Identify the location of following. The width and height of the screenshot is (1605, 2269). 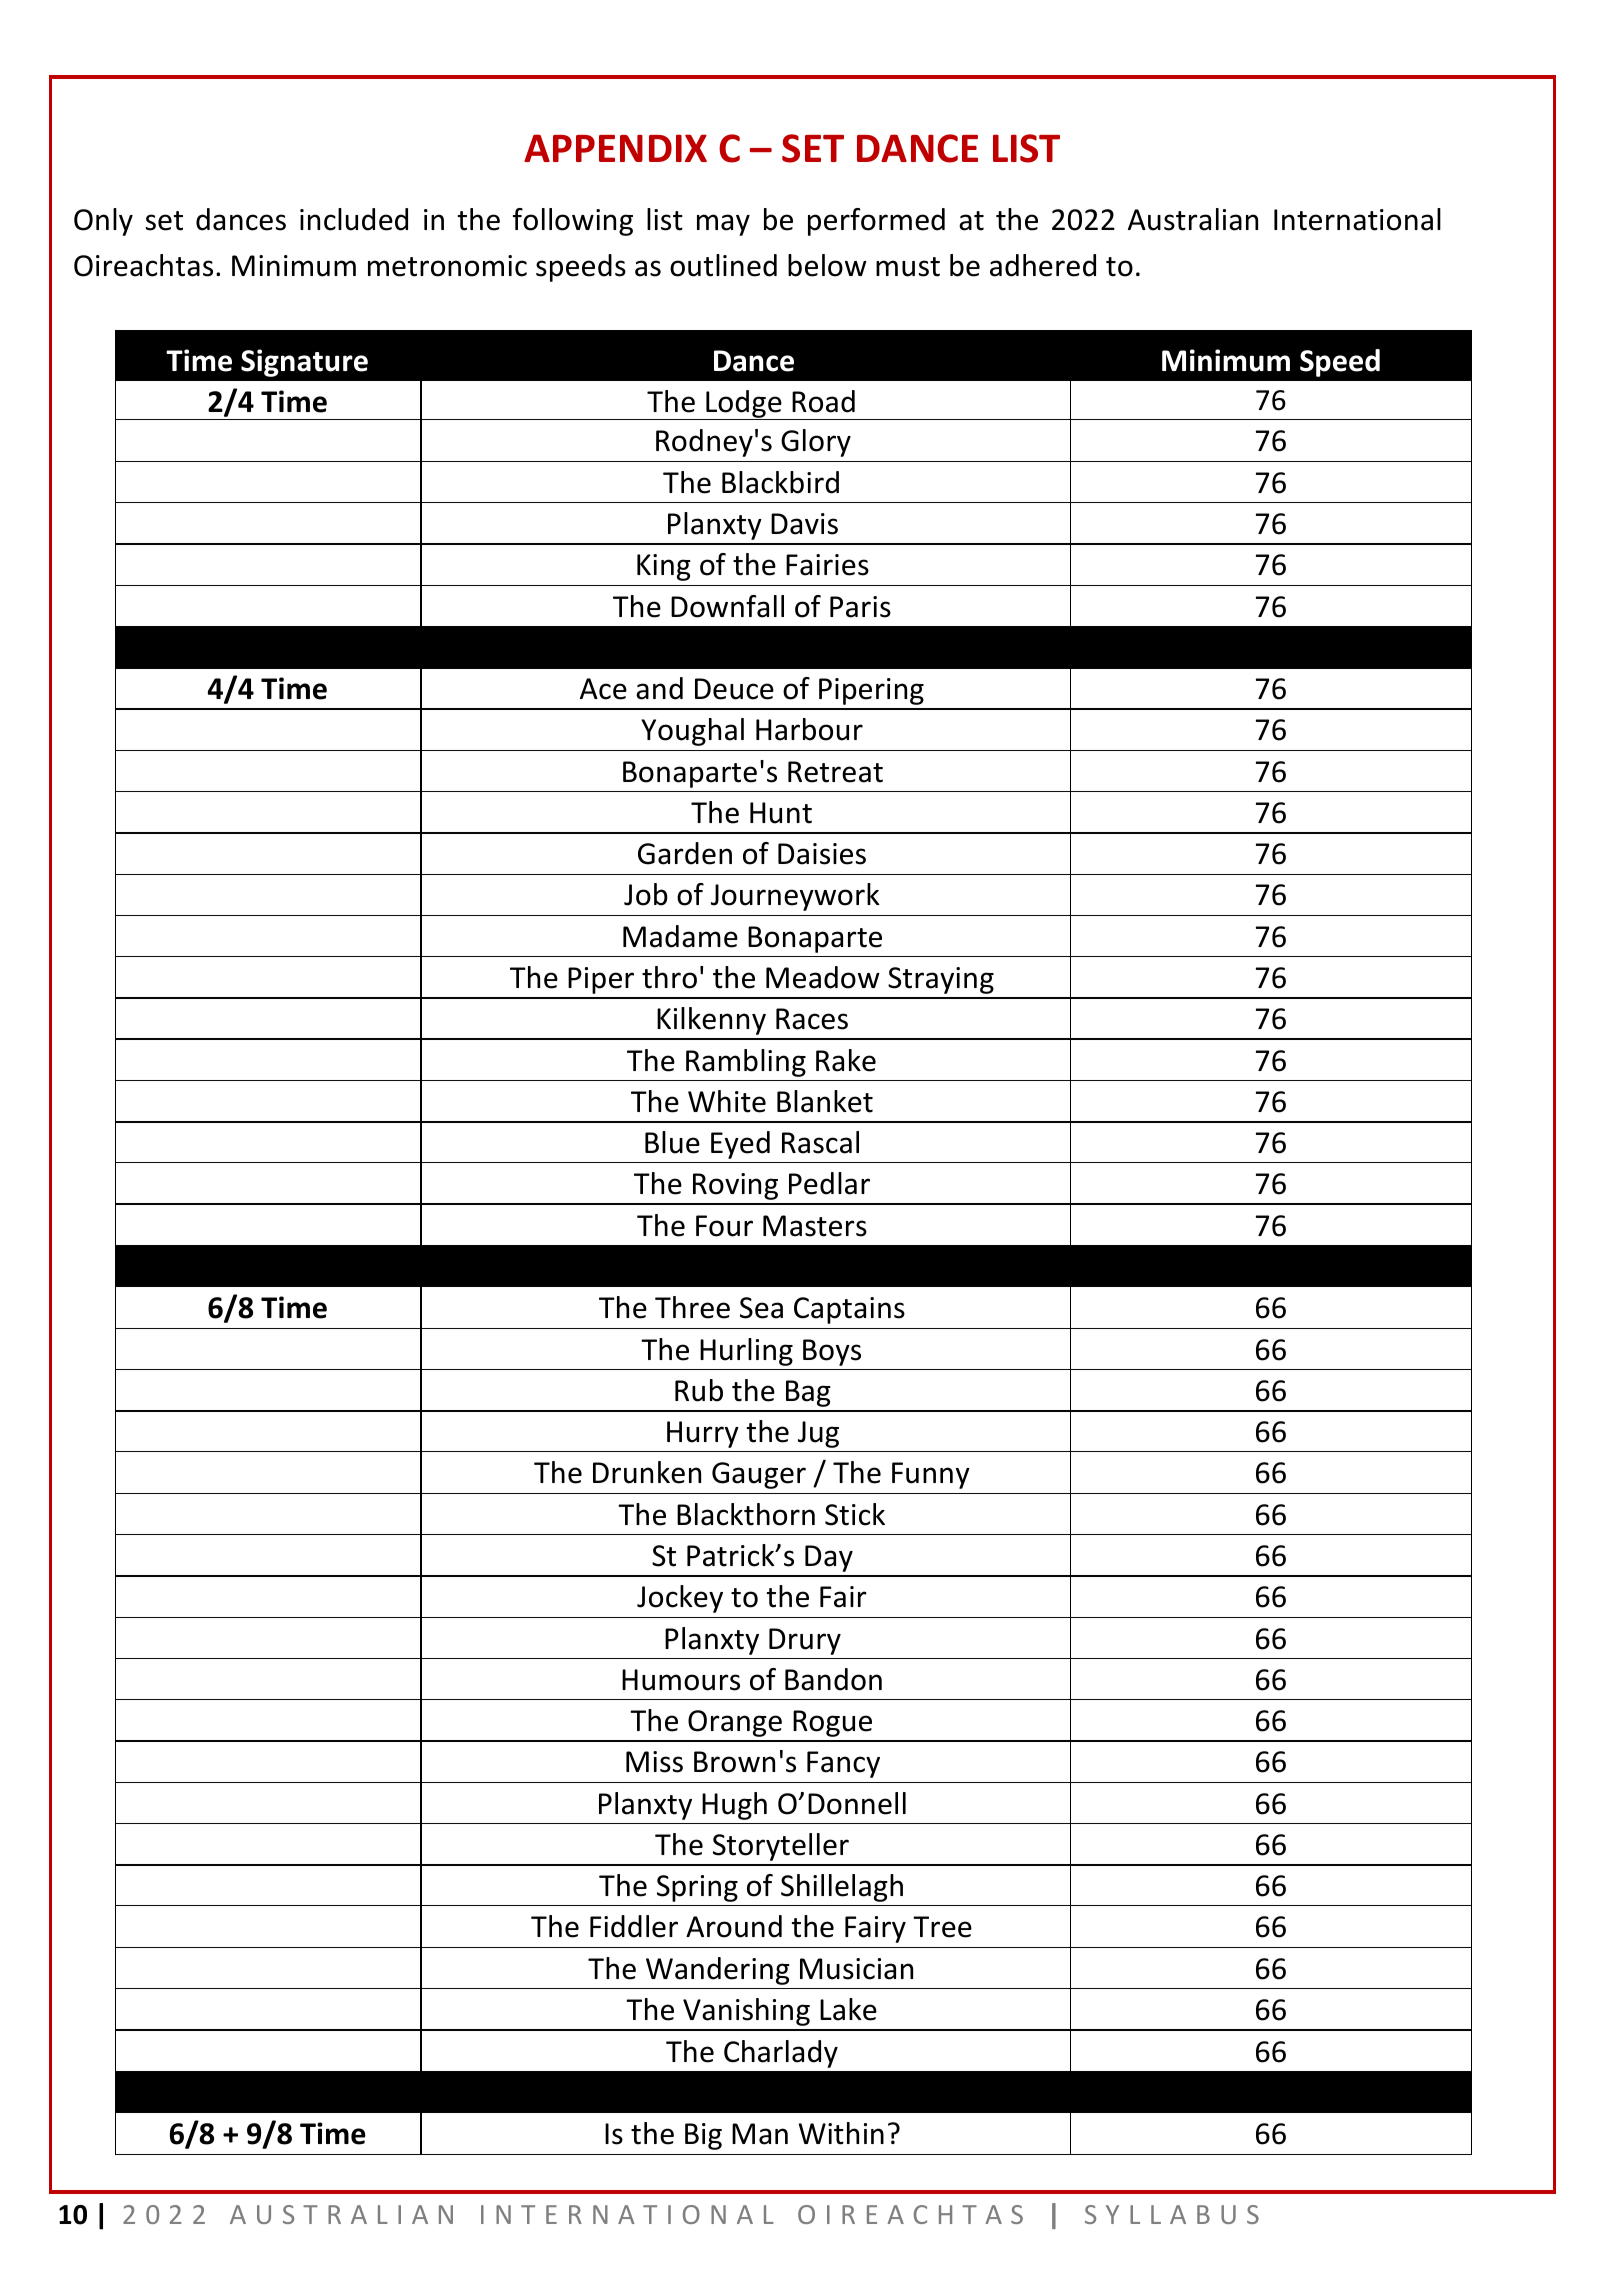
(573, 222).
